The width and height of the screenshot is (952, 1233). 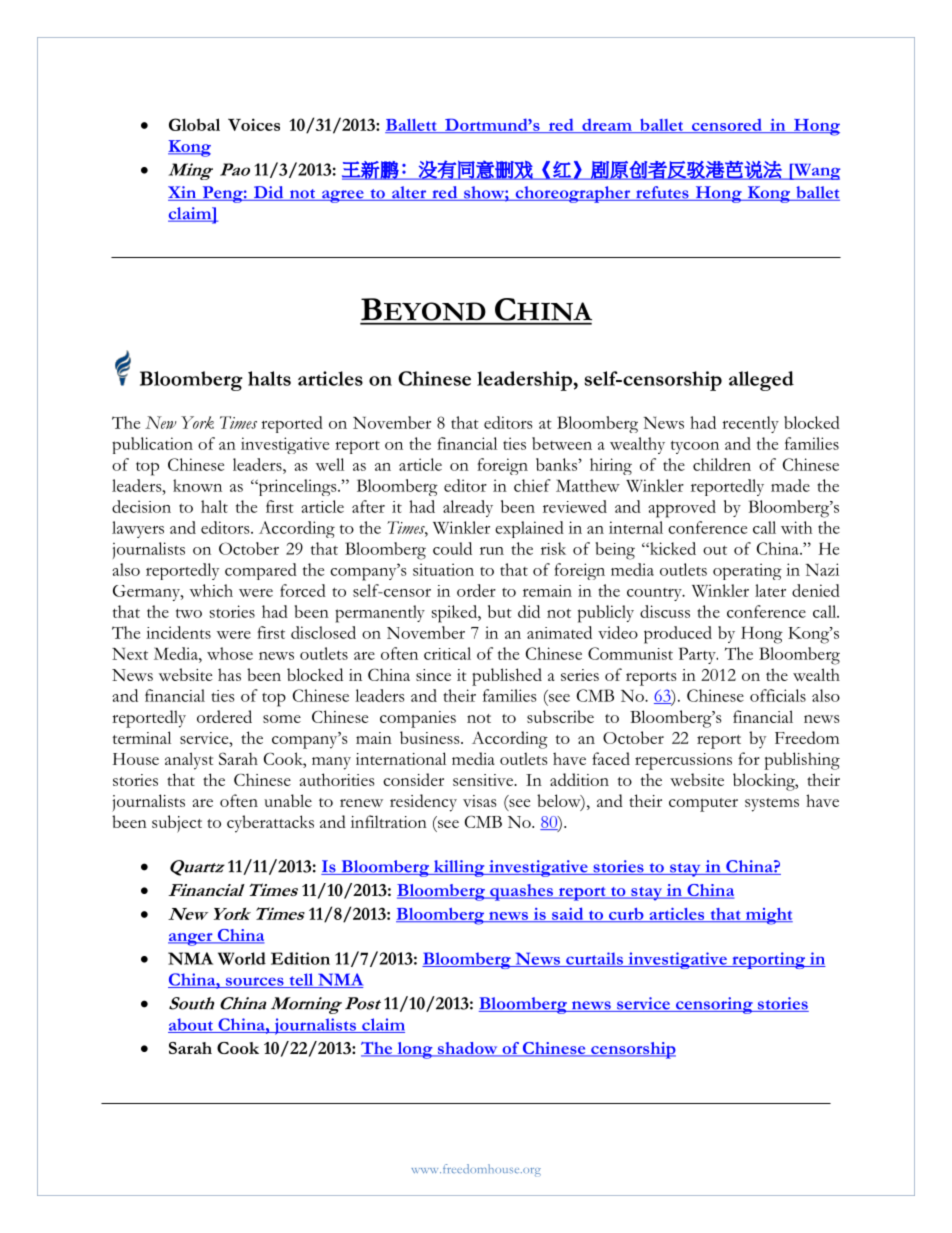 I want to click on Global, so click(x=194, y=124).
